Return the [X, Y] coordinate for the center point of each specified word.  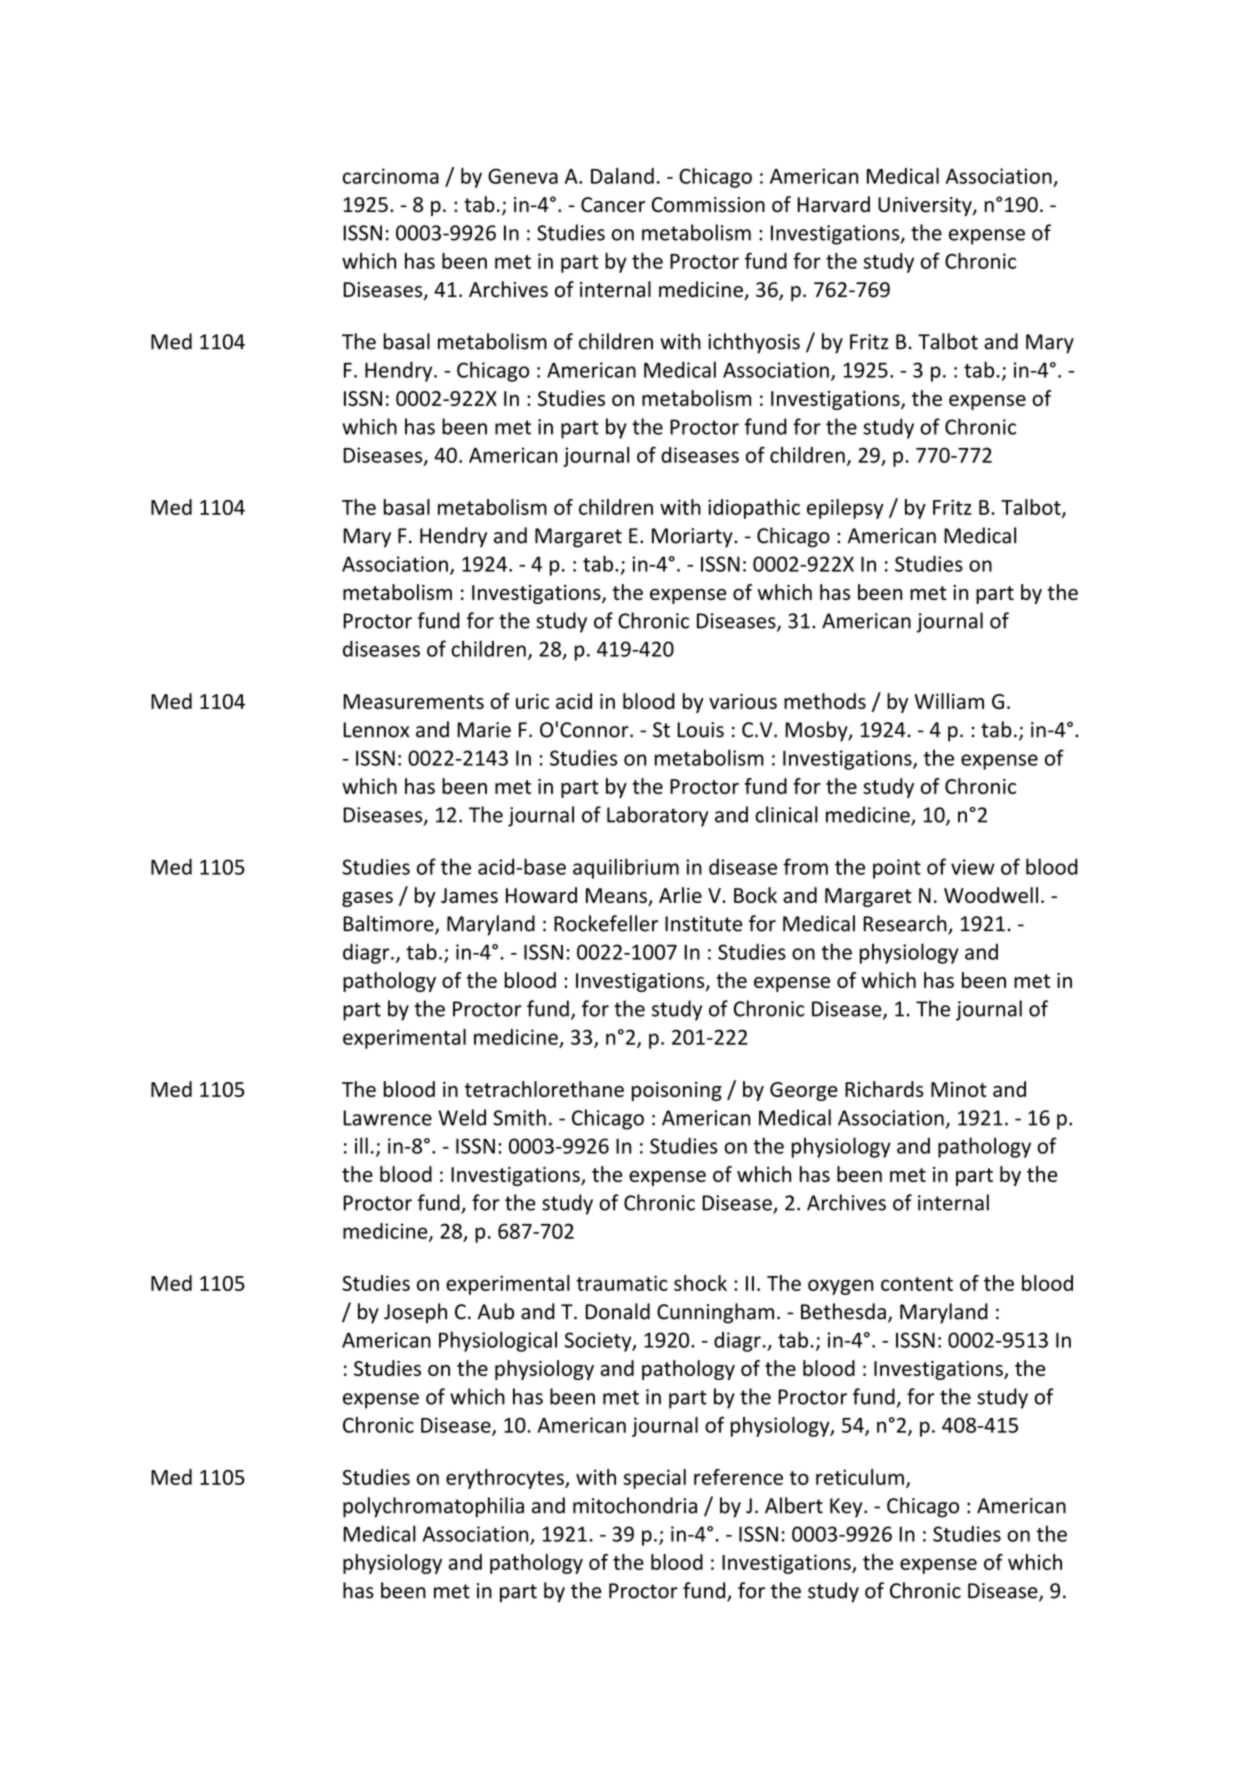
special [654, 1479]
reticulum [860, 1477]
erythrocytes [506, 1479]
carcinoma [391, 176]
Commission [708, 205]
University [926, 206]
